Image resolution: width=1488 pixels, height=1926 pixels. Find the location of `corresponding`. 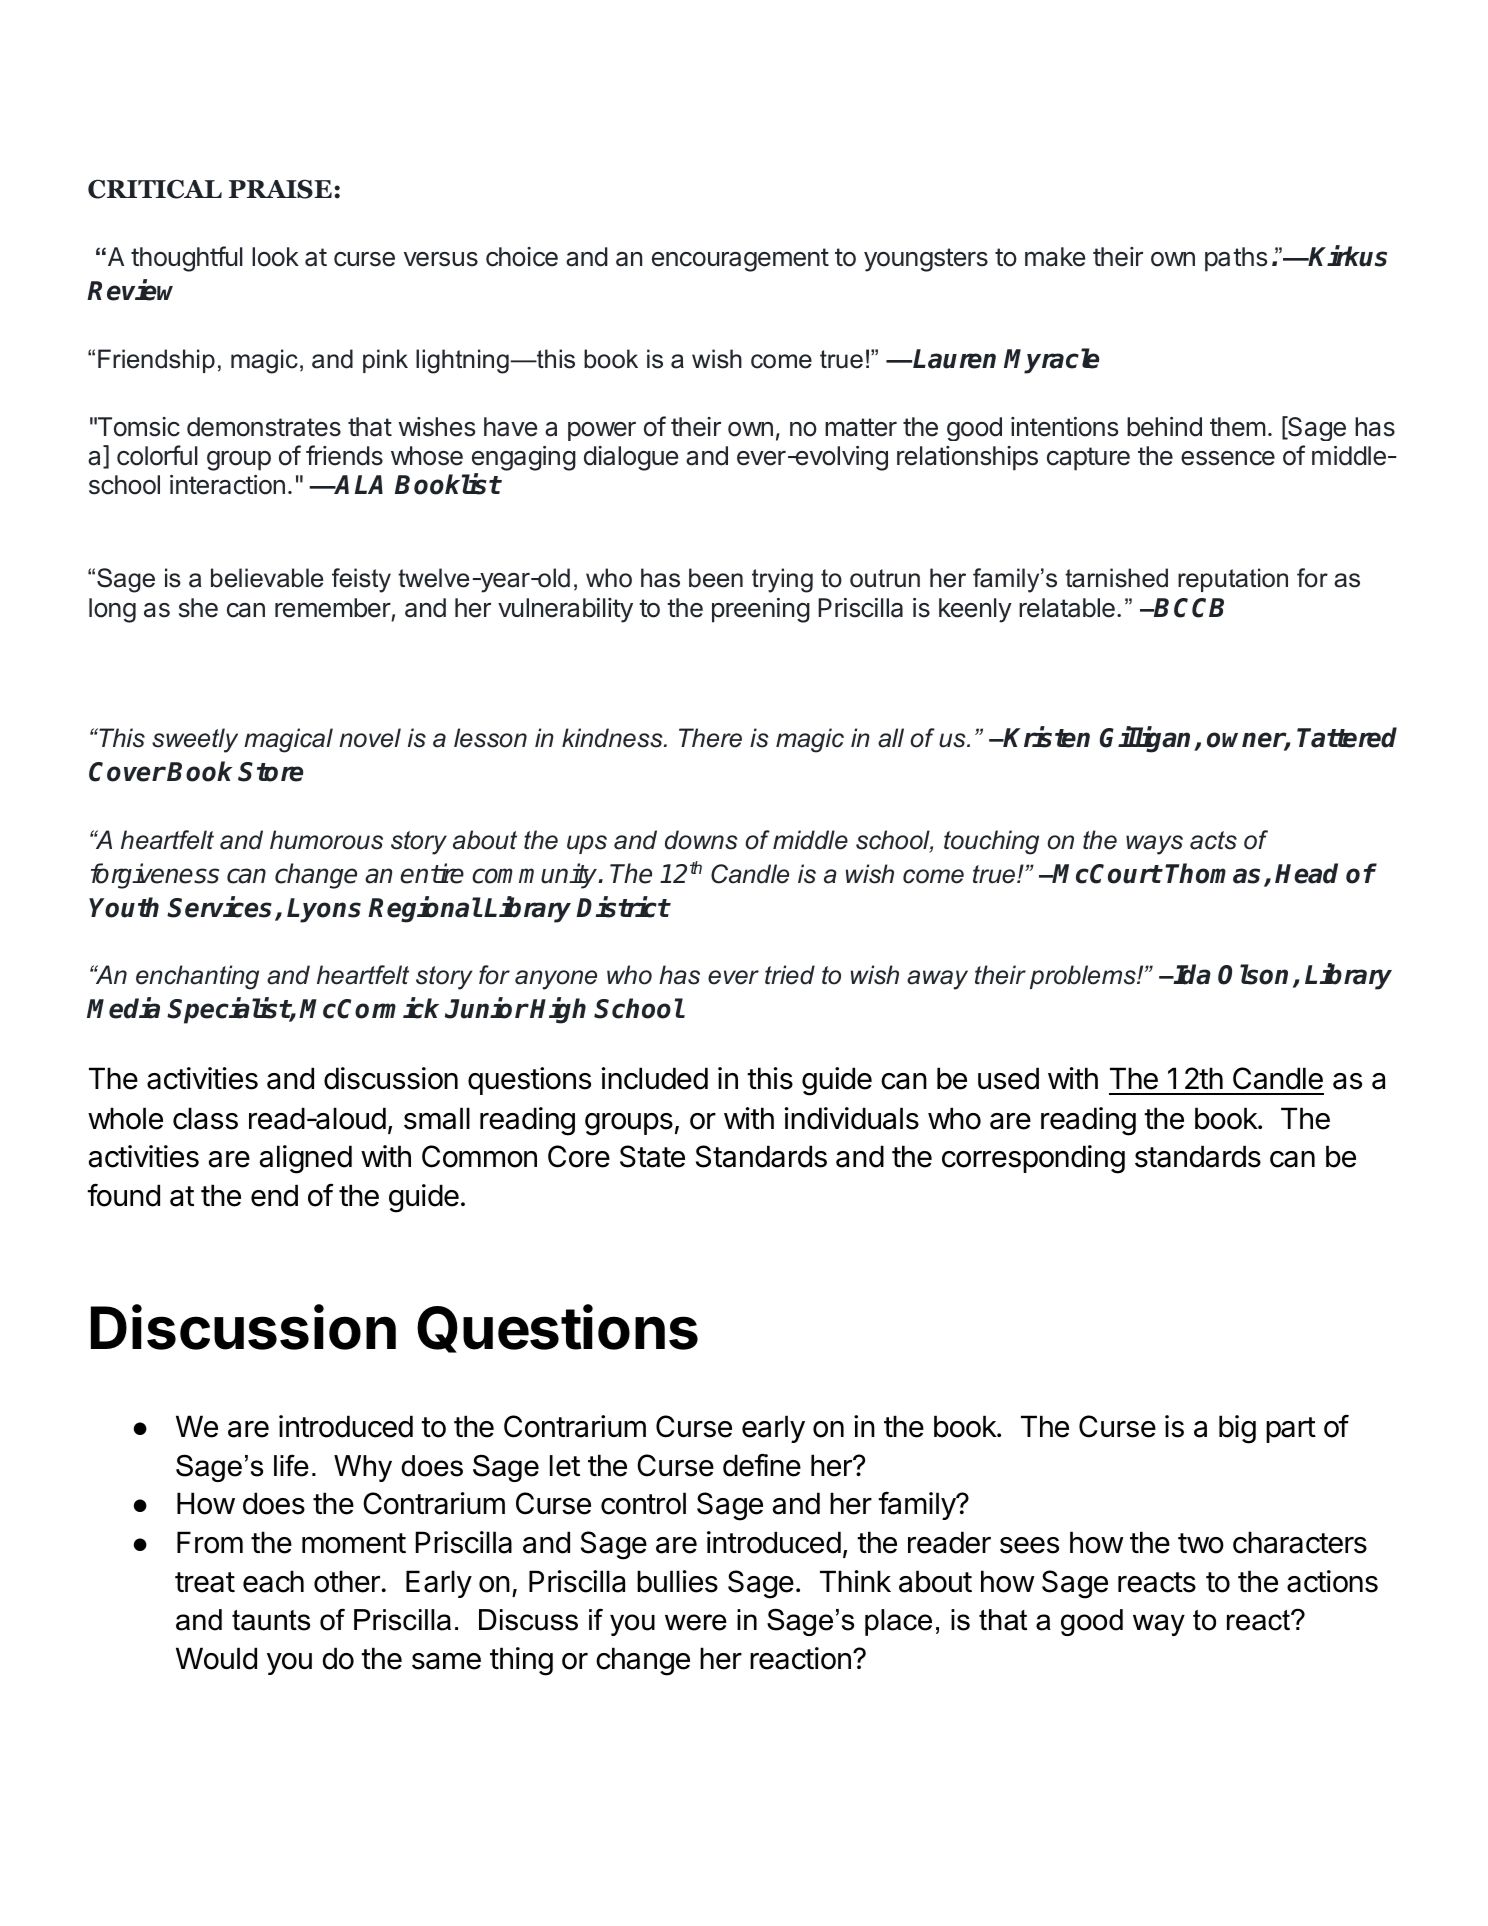

corresponding is located at coordinates (1033, 1159).
